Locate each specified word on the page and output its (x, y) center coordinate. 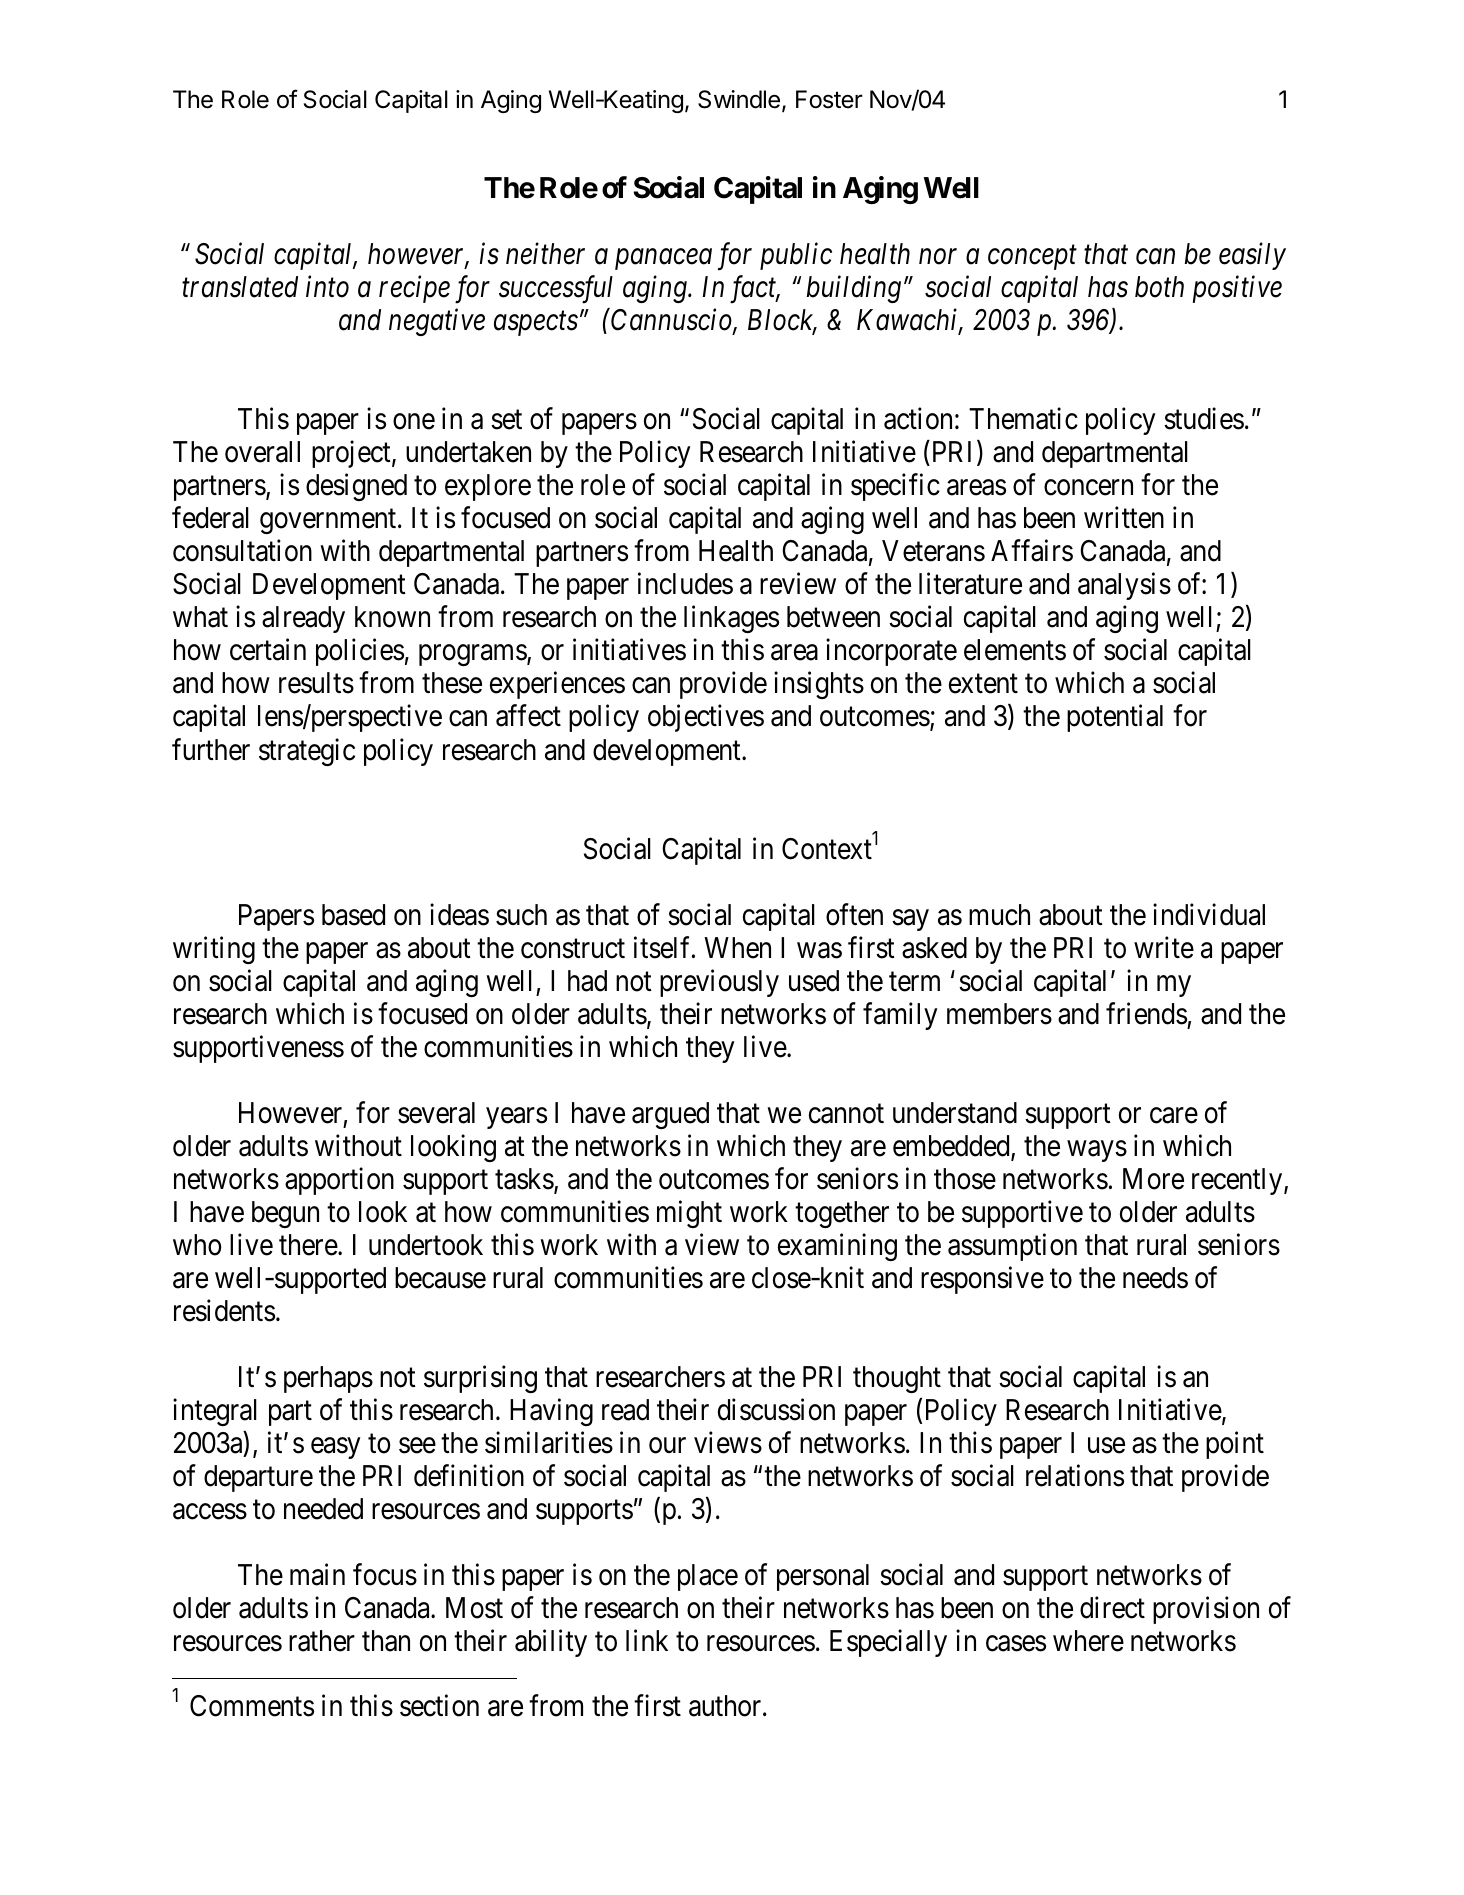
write (1164, 947)
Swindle (739, 99)
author (726, 1706)
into (327, 287)
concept (1032, 258)
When (737, 948)
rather (322, 1641)
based (353, 915)
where (1088, 1641)
